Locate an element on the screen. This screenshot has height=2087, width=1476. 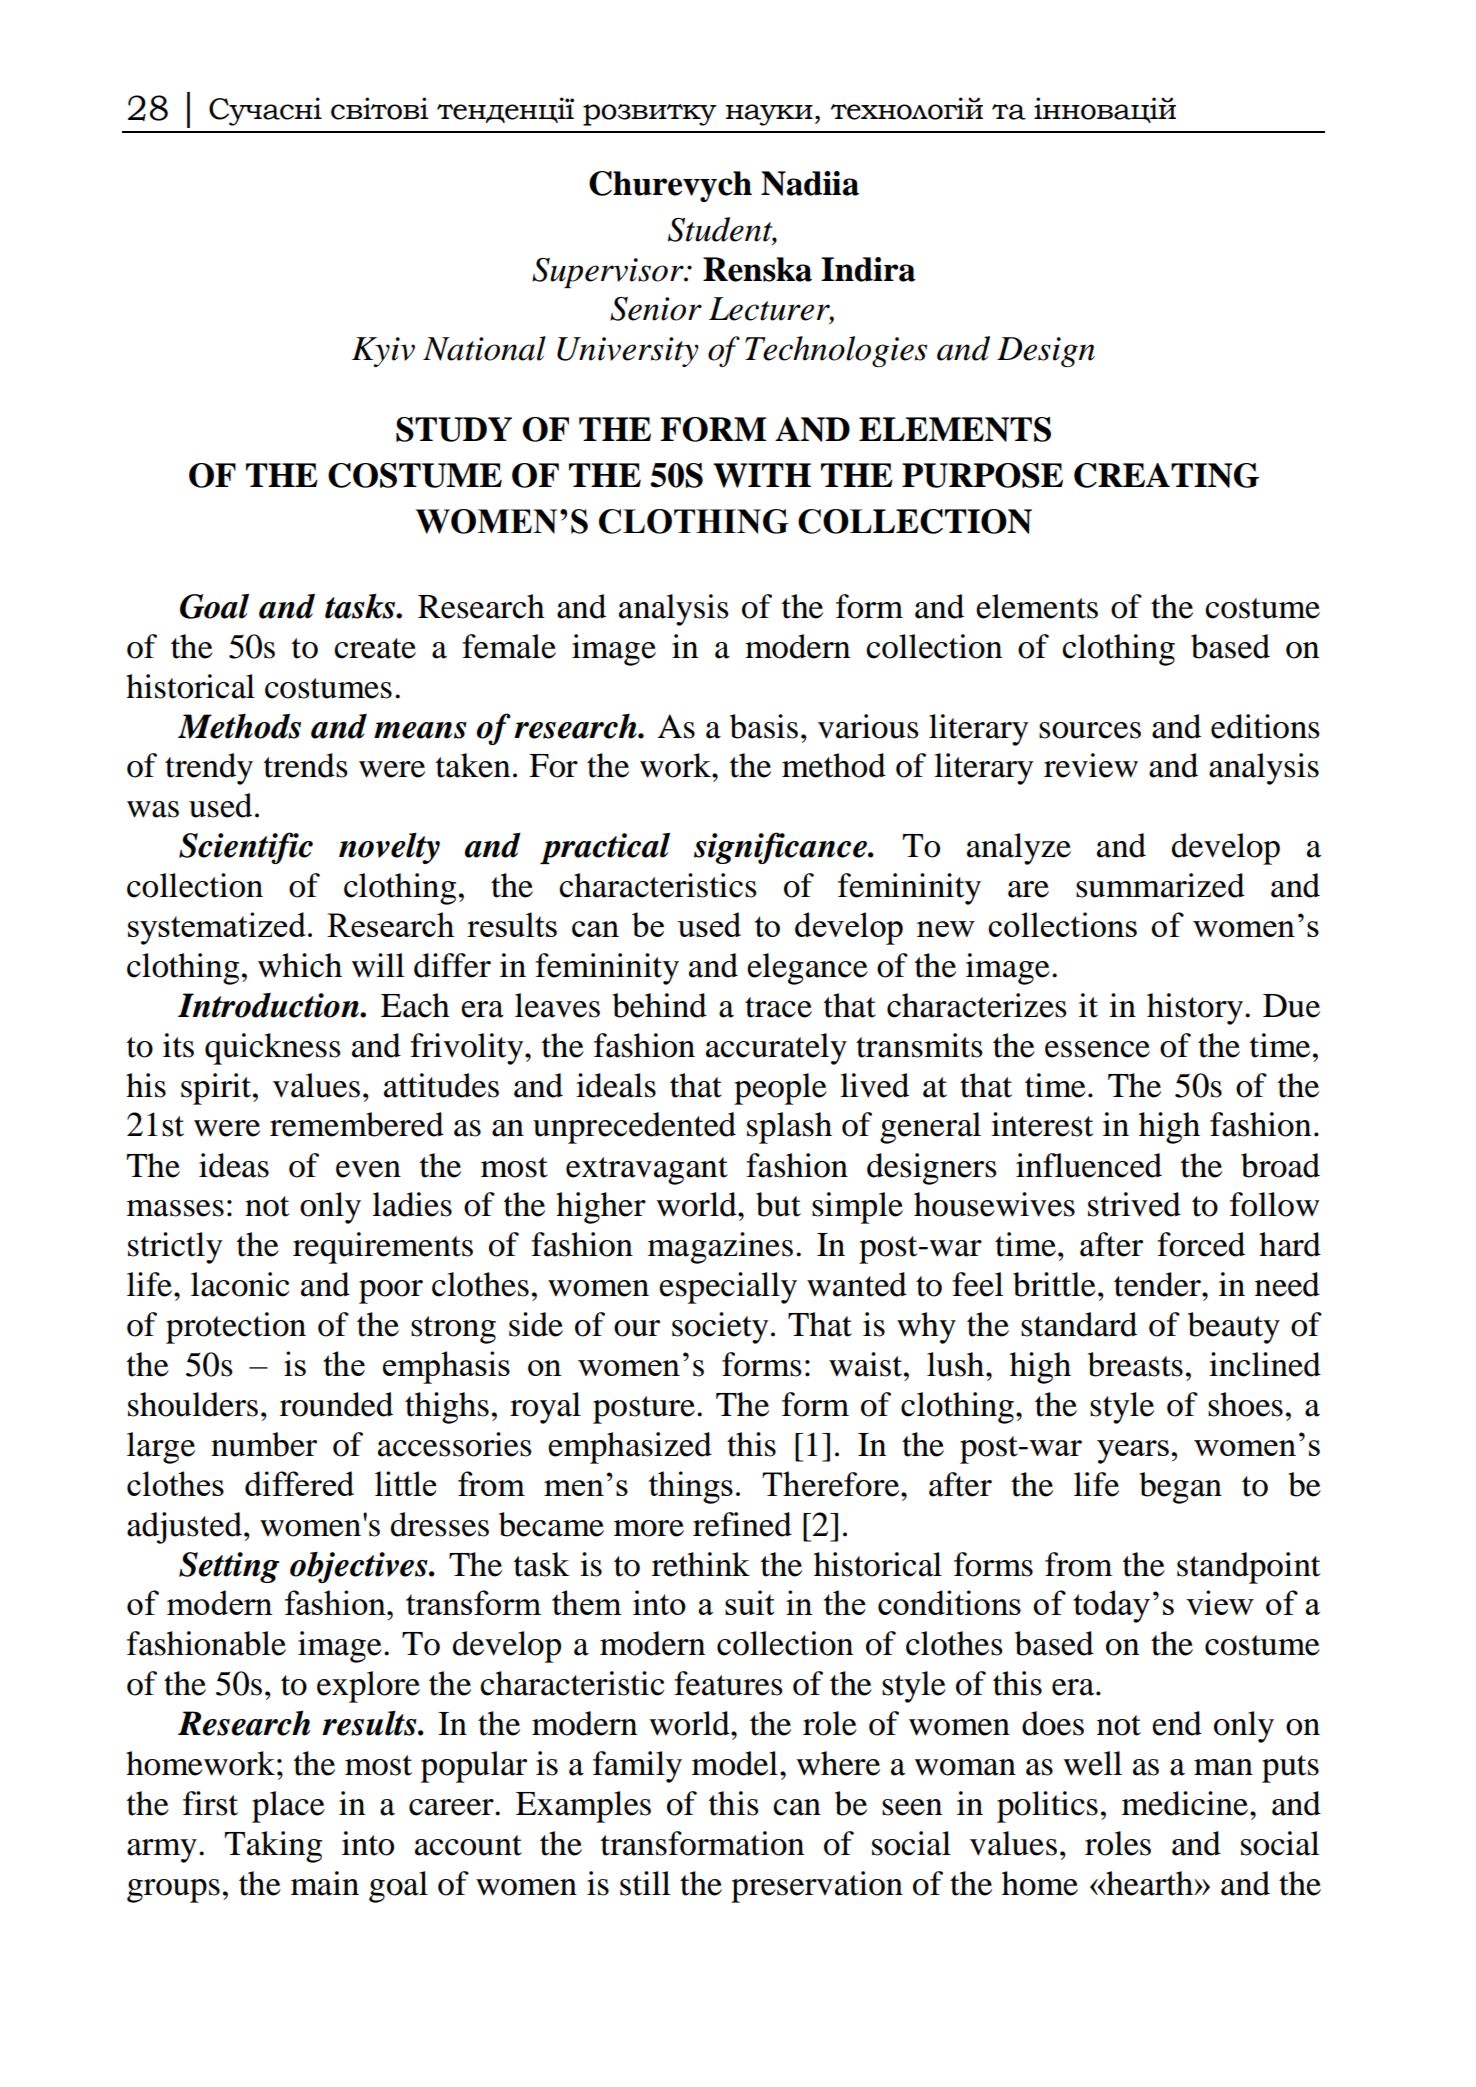
Senior is located at coordinates (656, 309).
